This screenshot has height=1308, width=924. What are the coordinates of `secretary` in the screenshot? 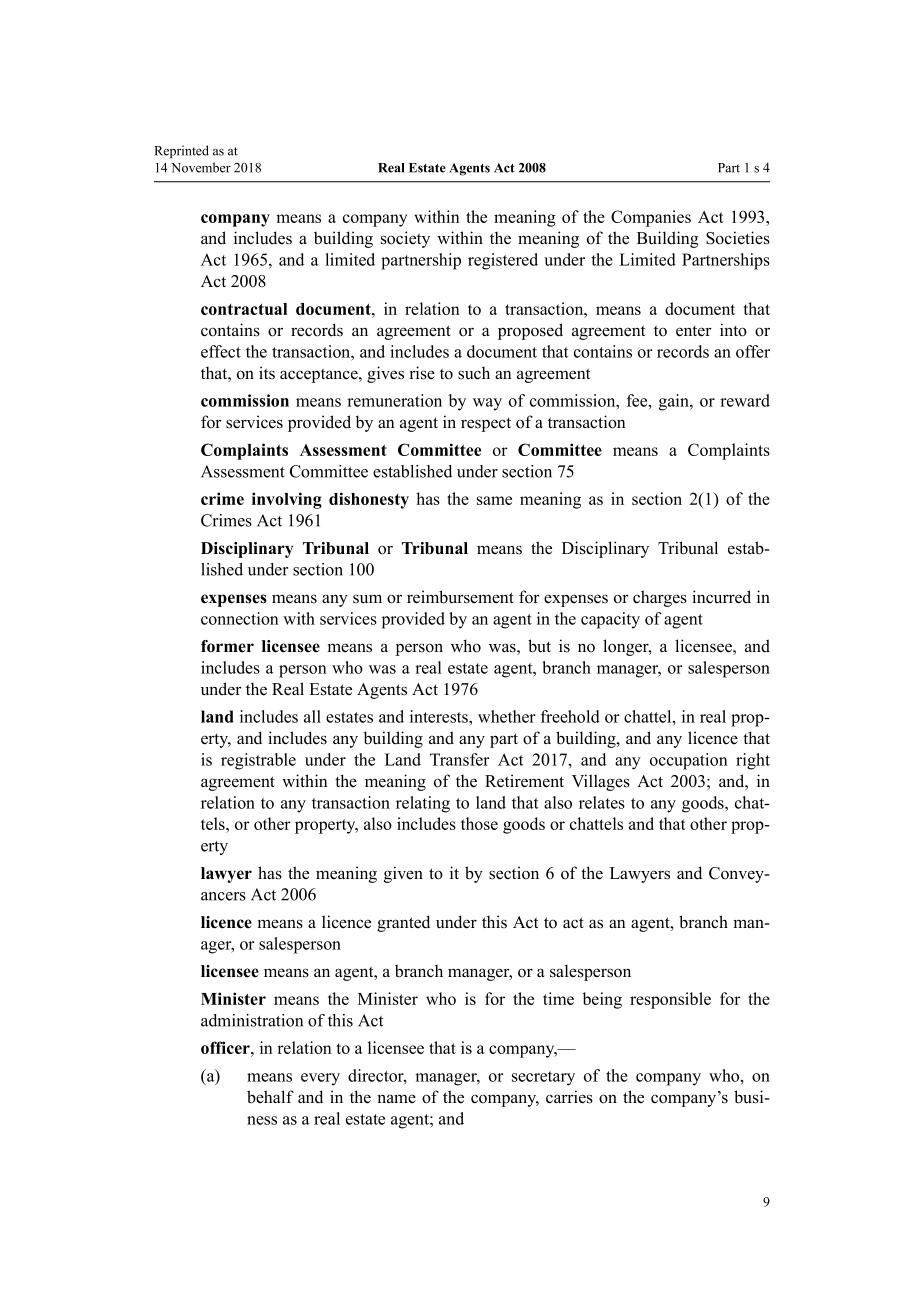 It's located at (543, 1078).
